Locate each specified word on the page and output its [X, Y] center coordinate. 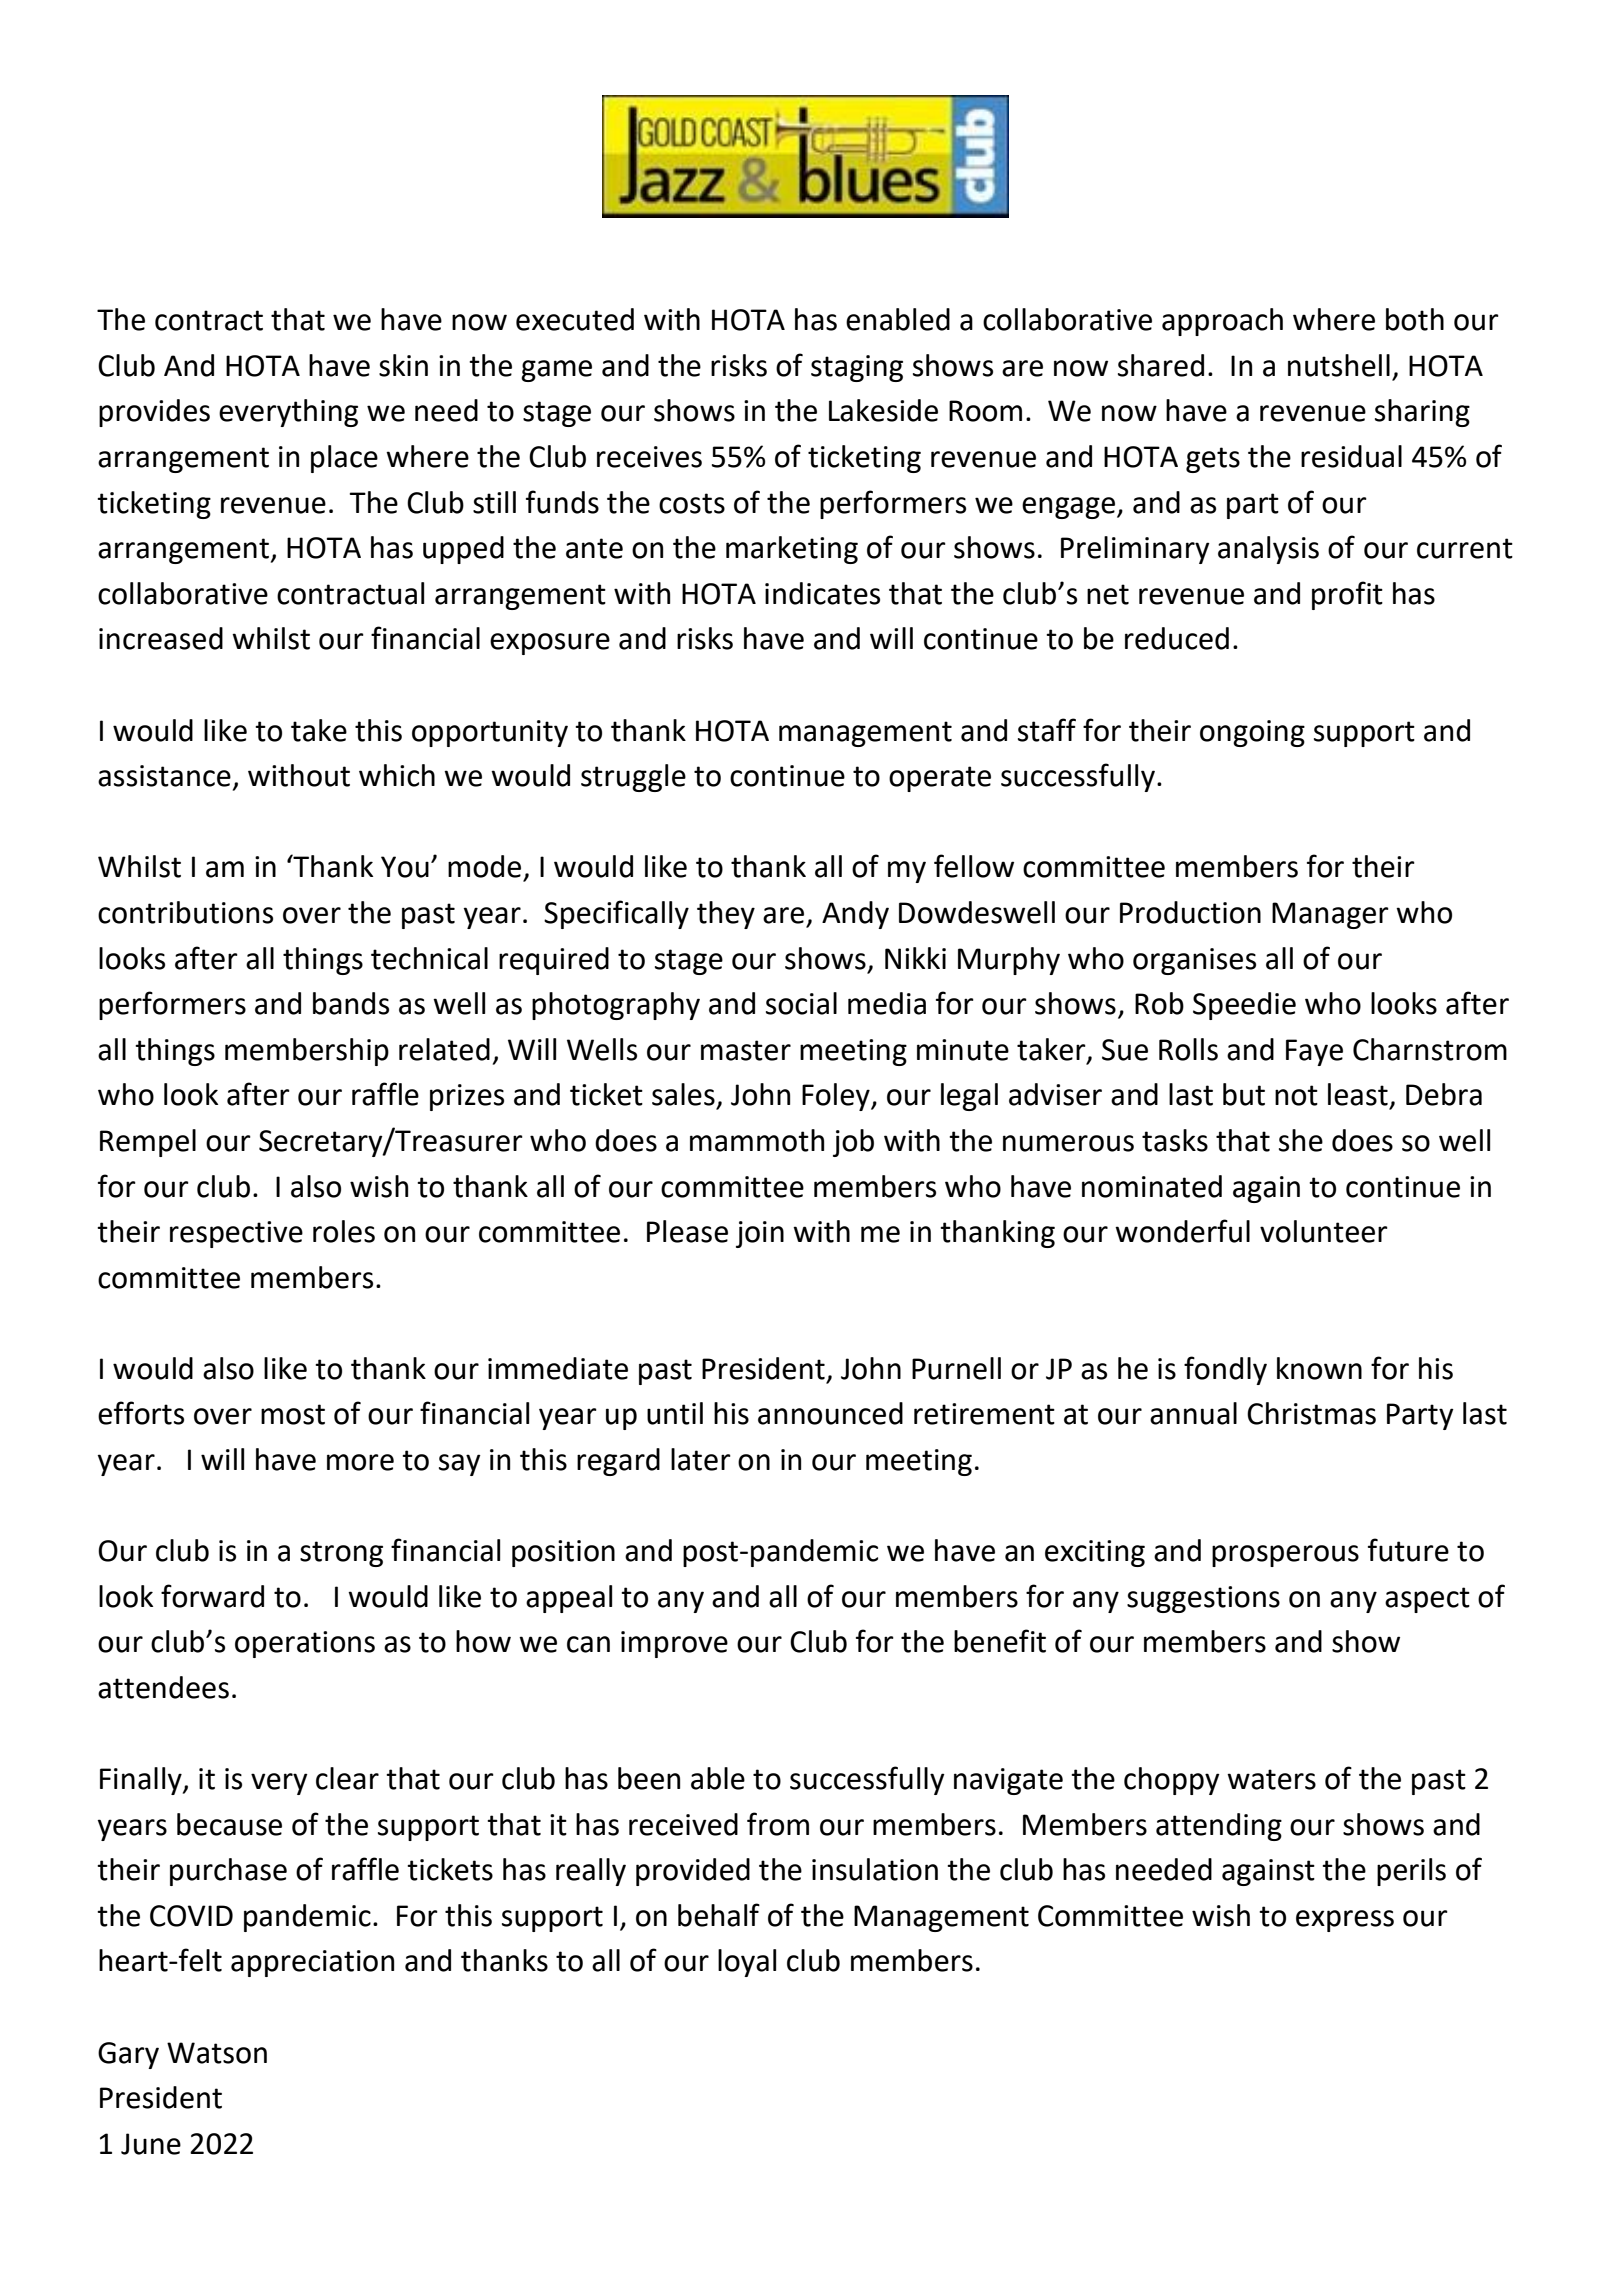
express [1345, 1921]
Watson [217, 2053]
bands [351, 1003]
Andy [855, 915]
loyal [747, 1963]
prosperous [1285, 1556]
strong [341, 1554]
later [701, 1459]
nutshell [1339, 365]
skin [403, 365]
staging [857, 368]
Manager [1330, 915]
